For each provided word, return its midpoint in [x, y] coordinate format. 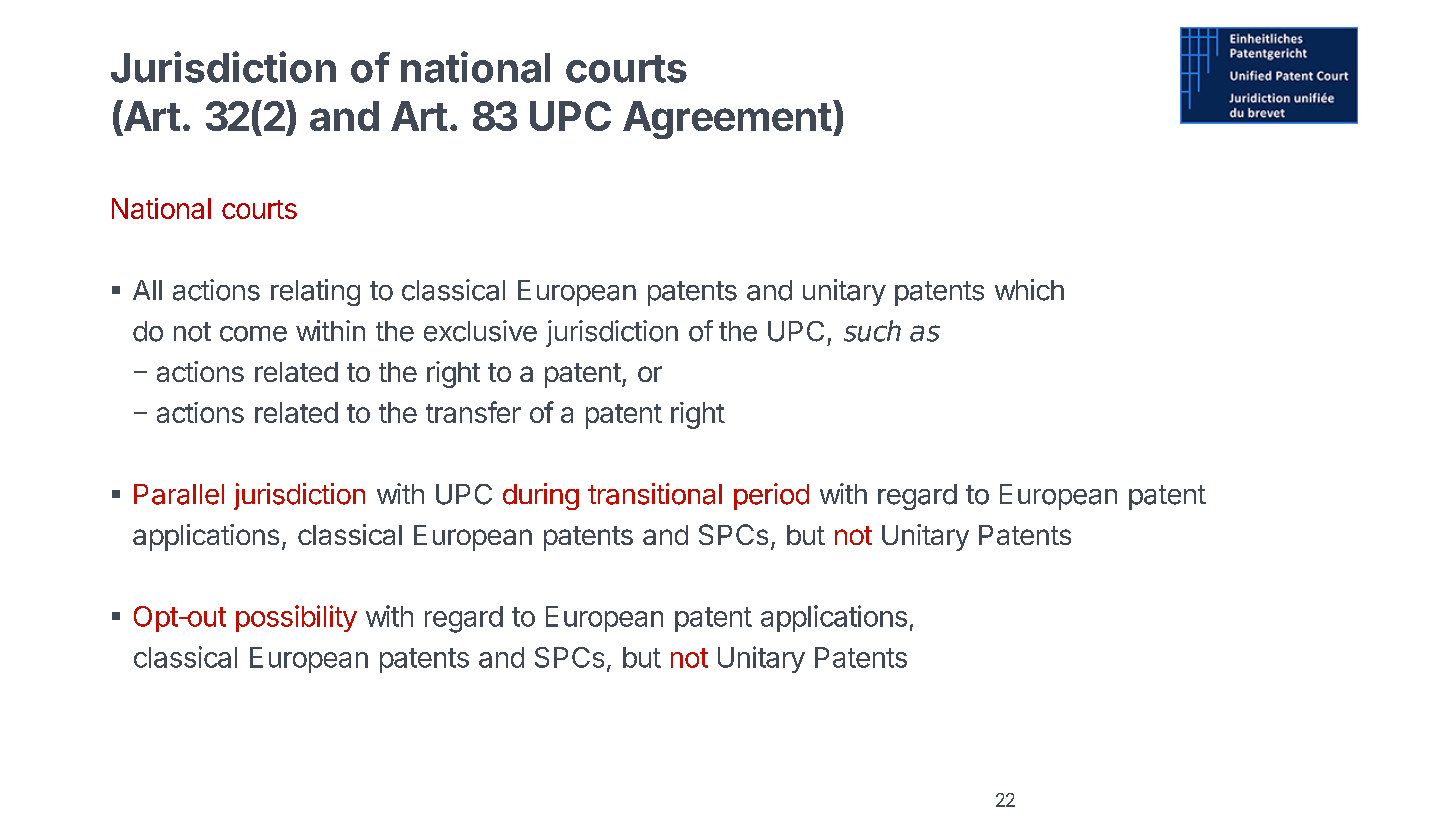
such [872, 331]
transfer [473, 412]
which [1029, 290]
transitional [655, 494]
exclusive [480, 331]
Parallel [179, 494]
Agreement [727, 120]
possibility [296, 618]
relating [315, 292]
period [771, 496]
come [253, 334]
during [541, 496]
